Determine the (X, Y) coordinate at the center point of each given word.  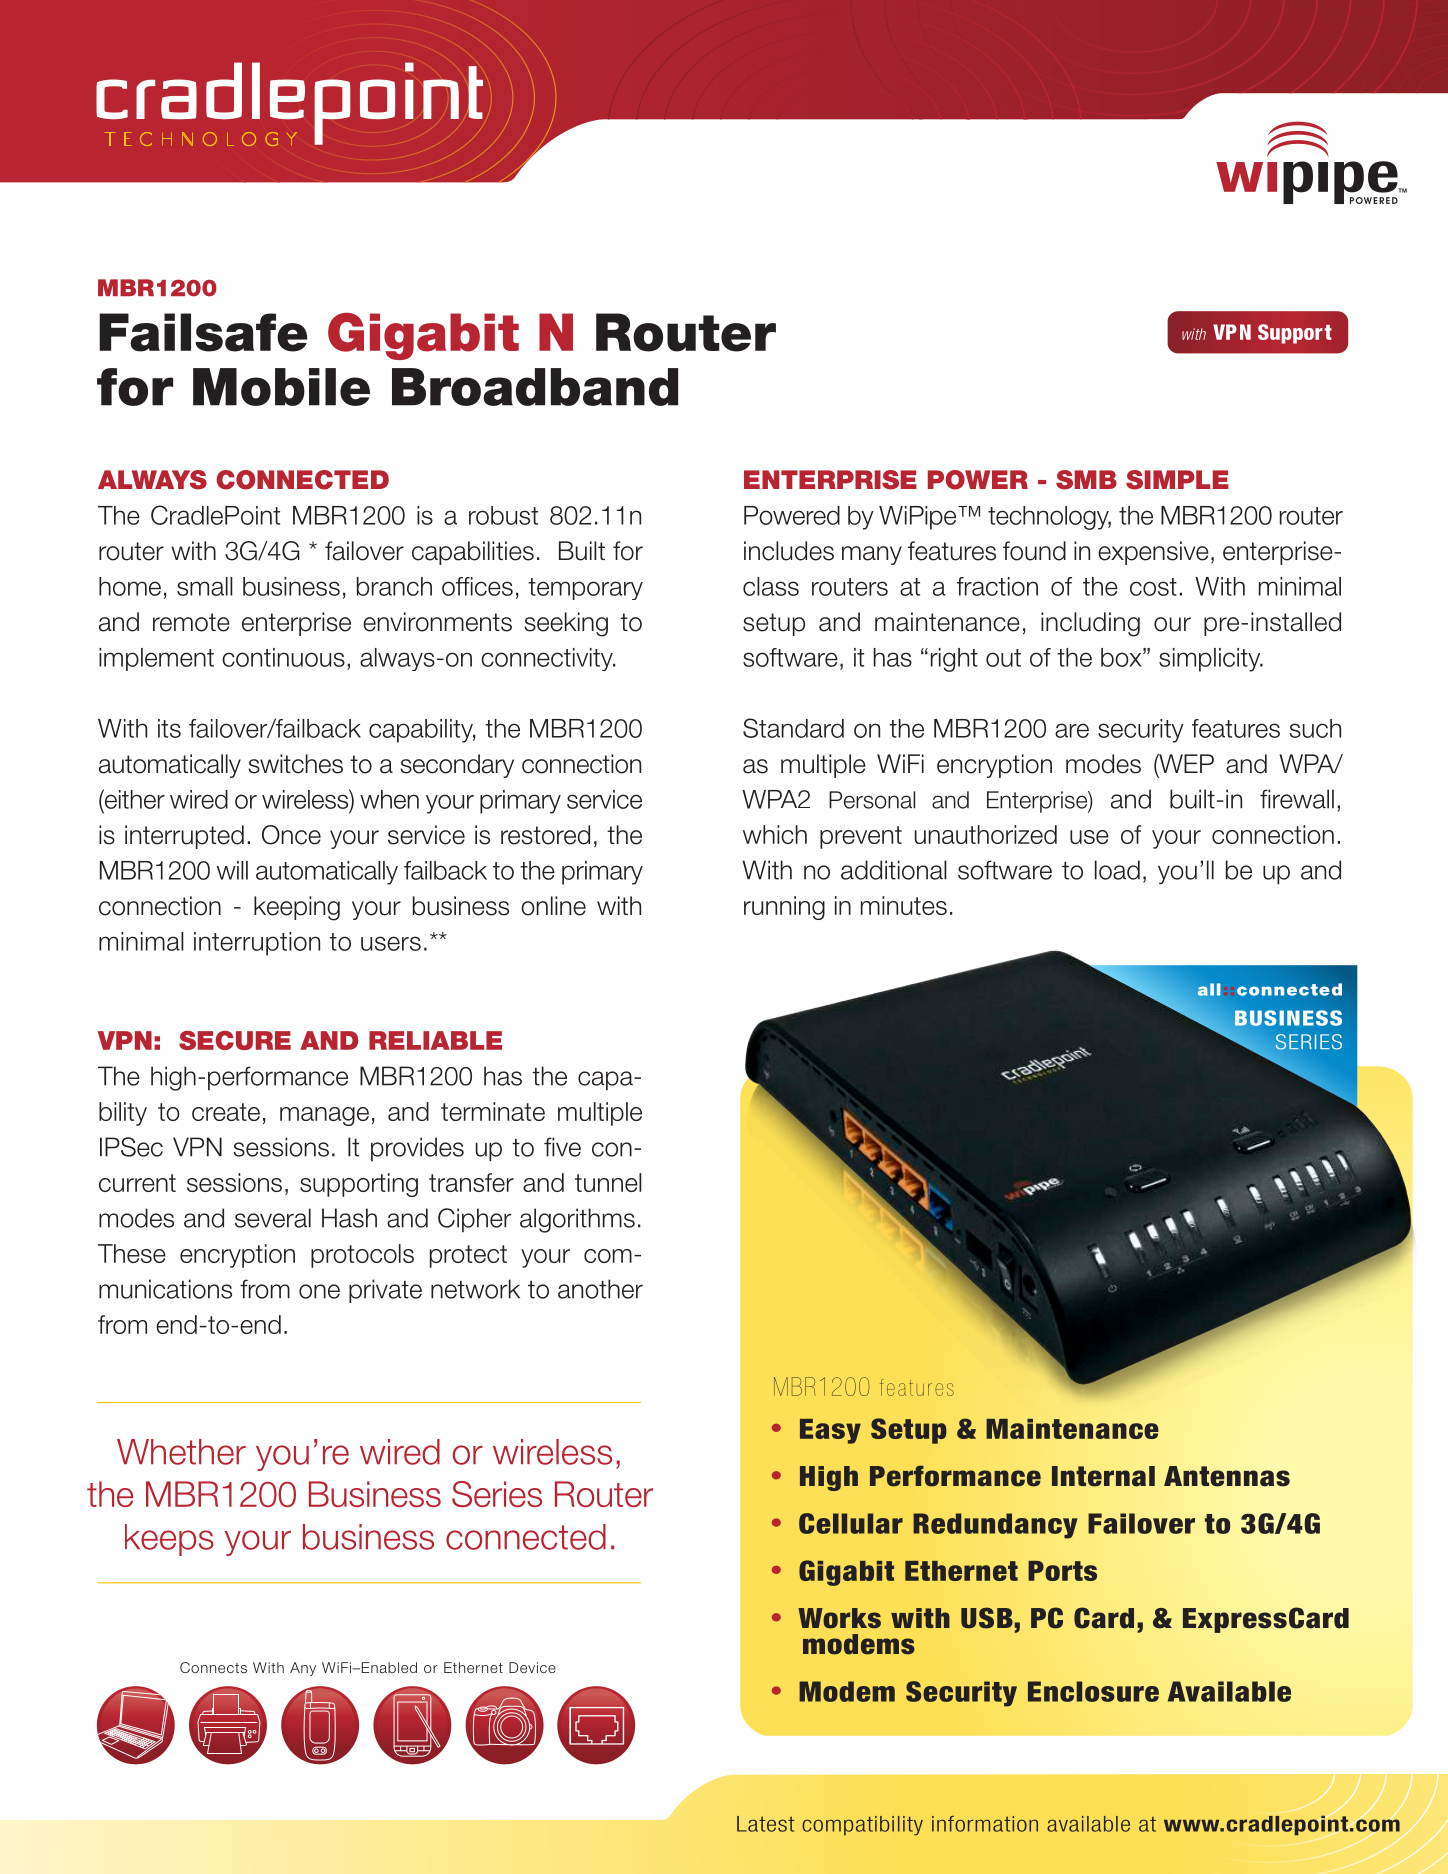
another (600, 1289)
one (319, 1291)
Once (291, 835)
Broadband (535, 387)
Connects (213, 1667)
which (775, 834)
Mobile (281, 387)
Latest (766, 1824)
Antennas (1227, 1476)
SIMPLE (1177, 480)
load (1117, 870)
